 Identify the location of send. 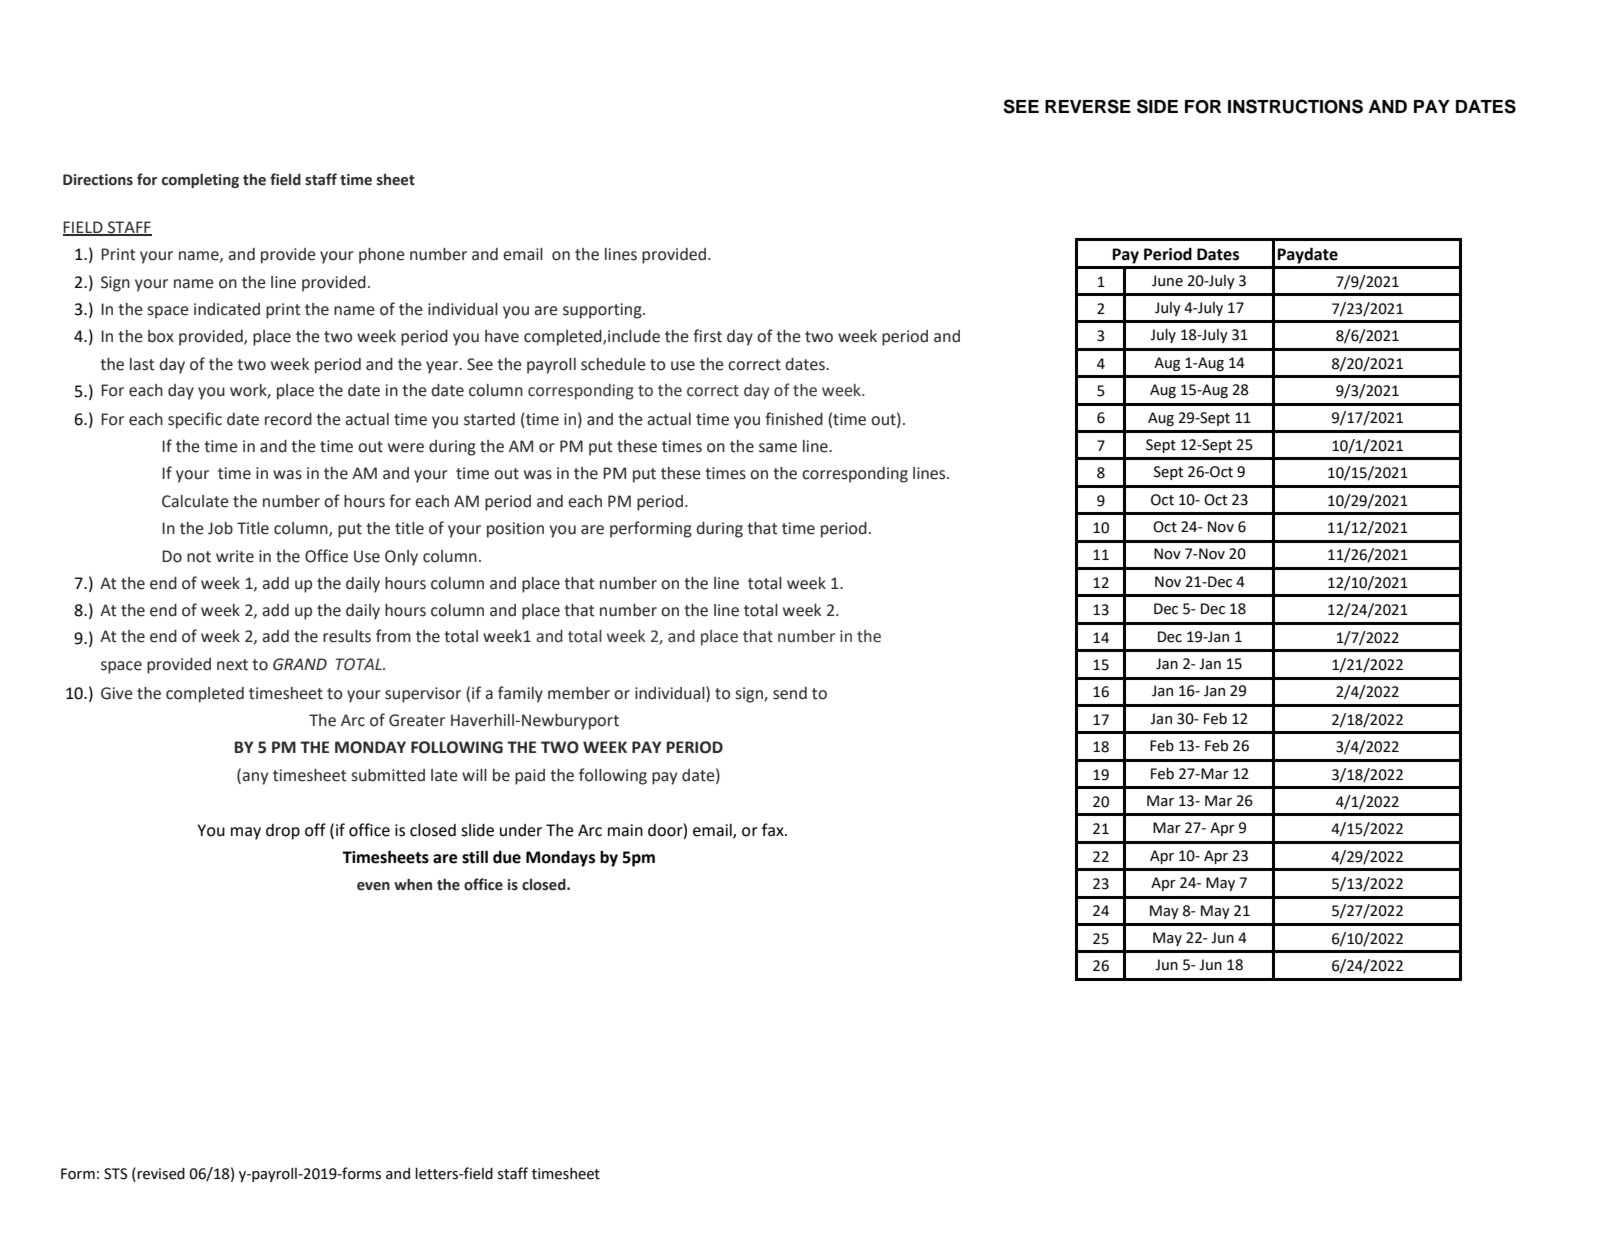
(790, 693).
